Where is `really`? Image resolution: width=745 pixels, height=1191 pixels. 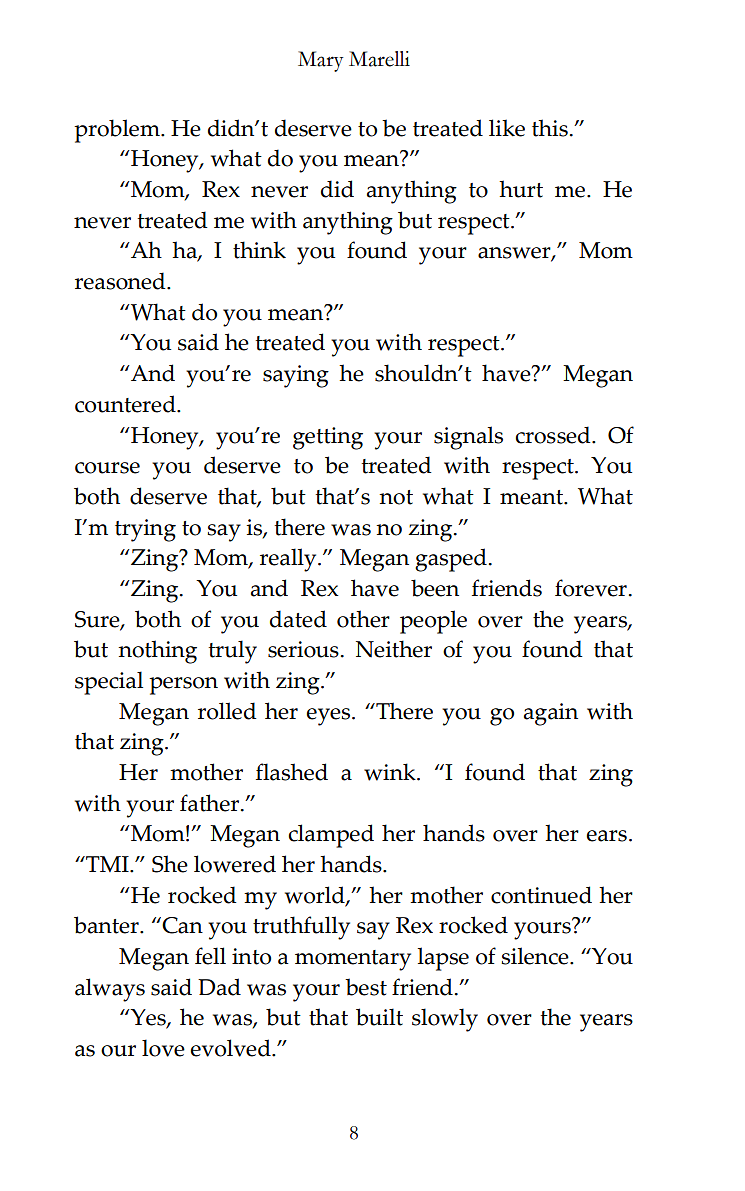 really is located at coordinates (289, 560).
